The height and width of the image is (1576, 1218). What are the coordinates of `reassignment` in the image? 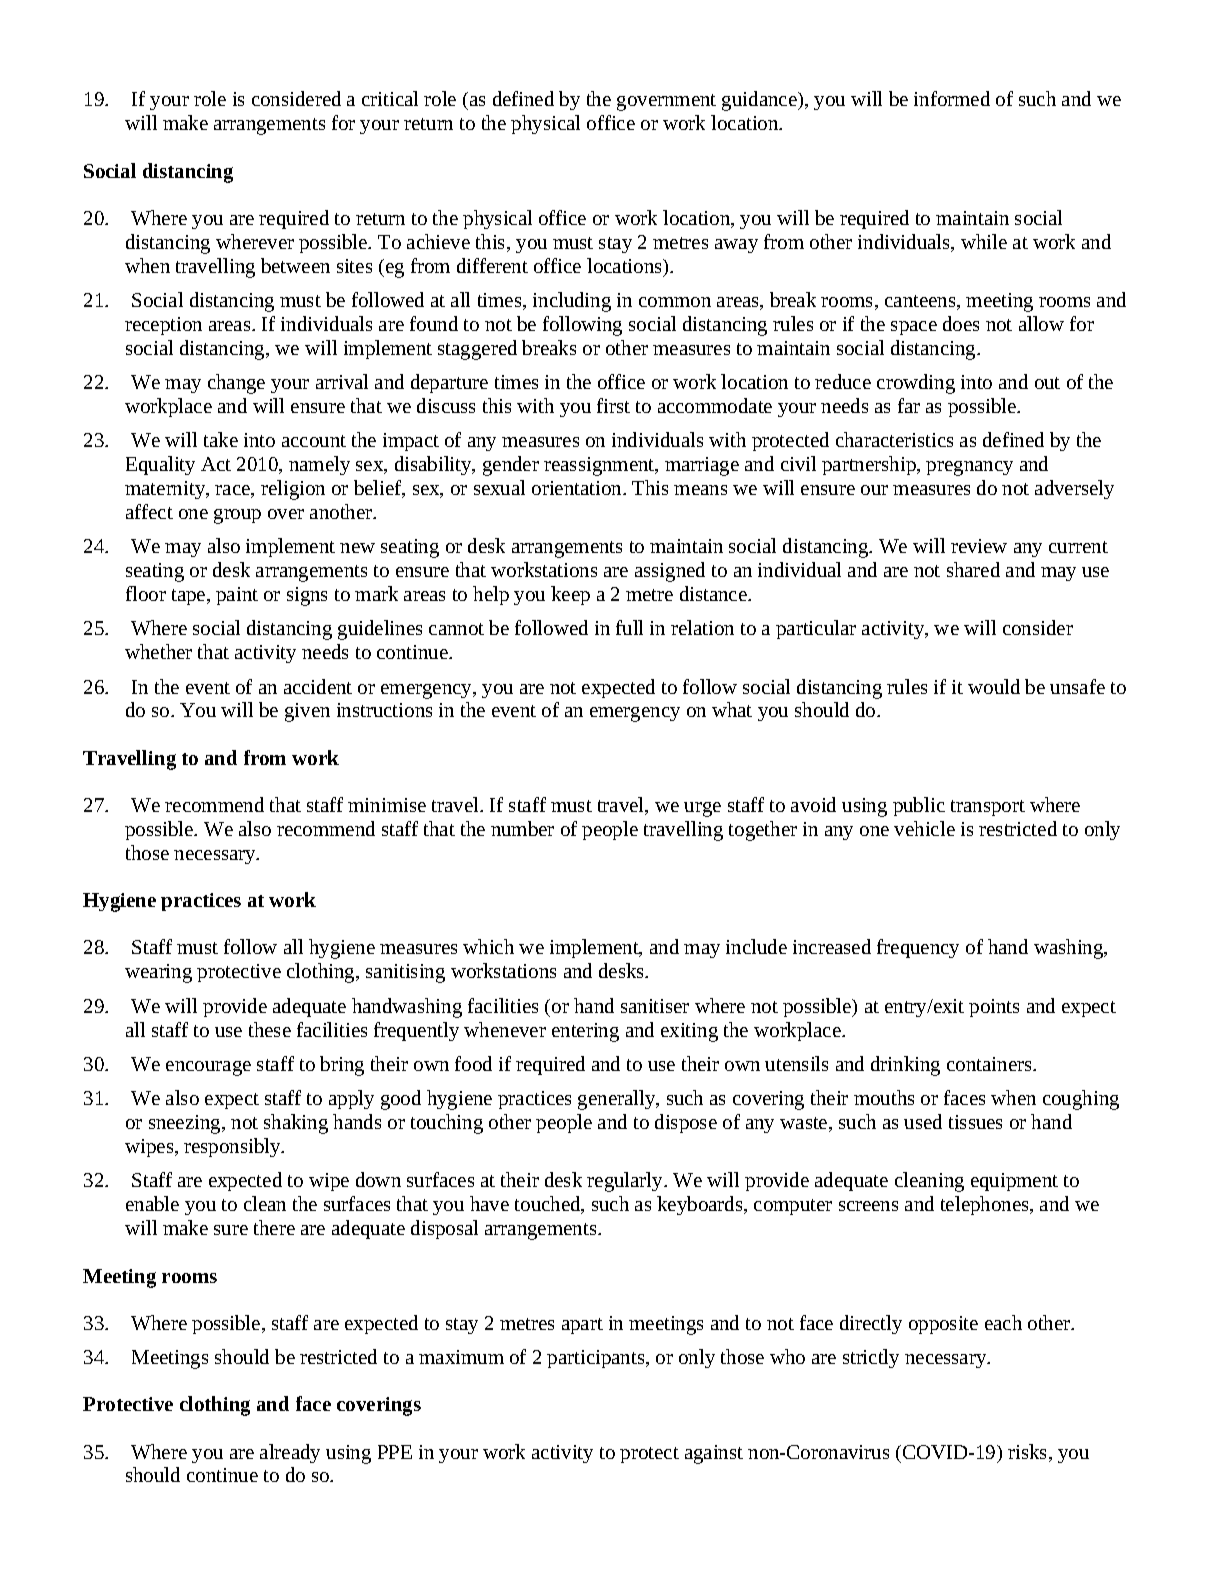 It's located at (600, 466).
